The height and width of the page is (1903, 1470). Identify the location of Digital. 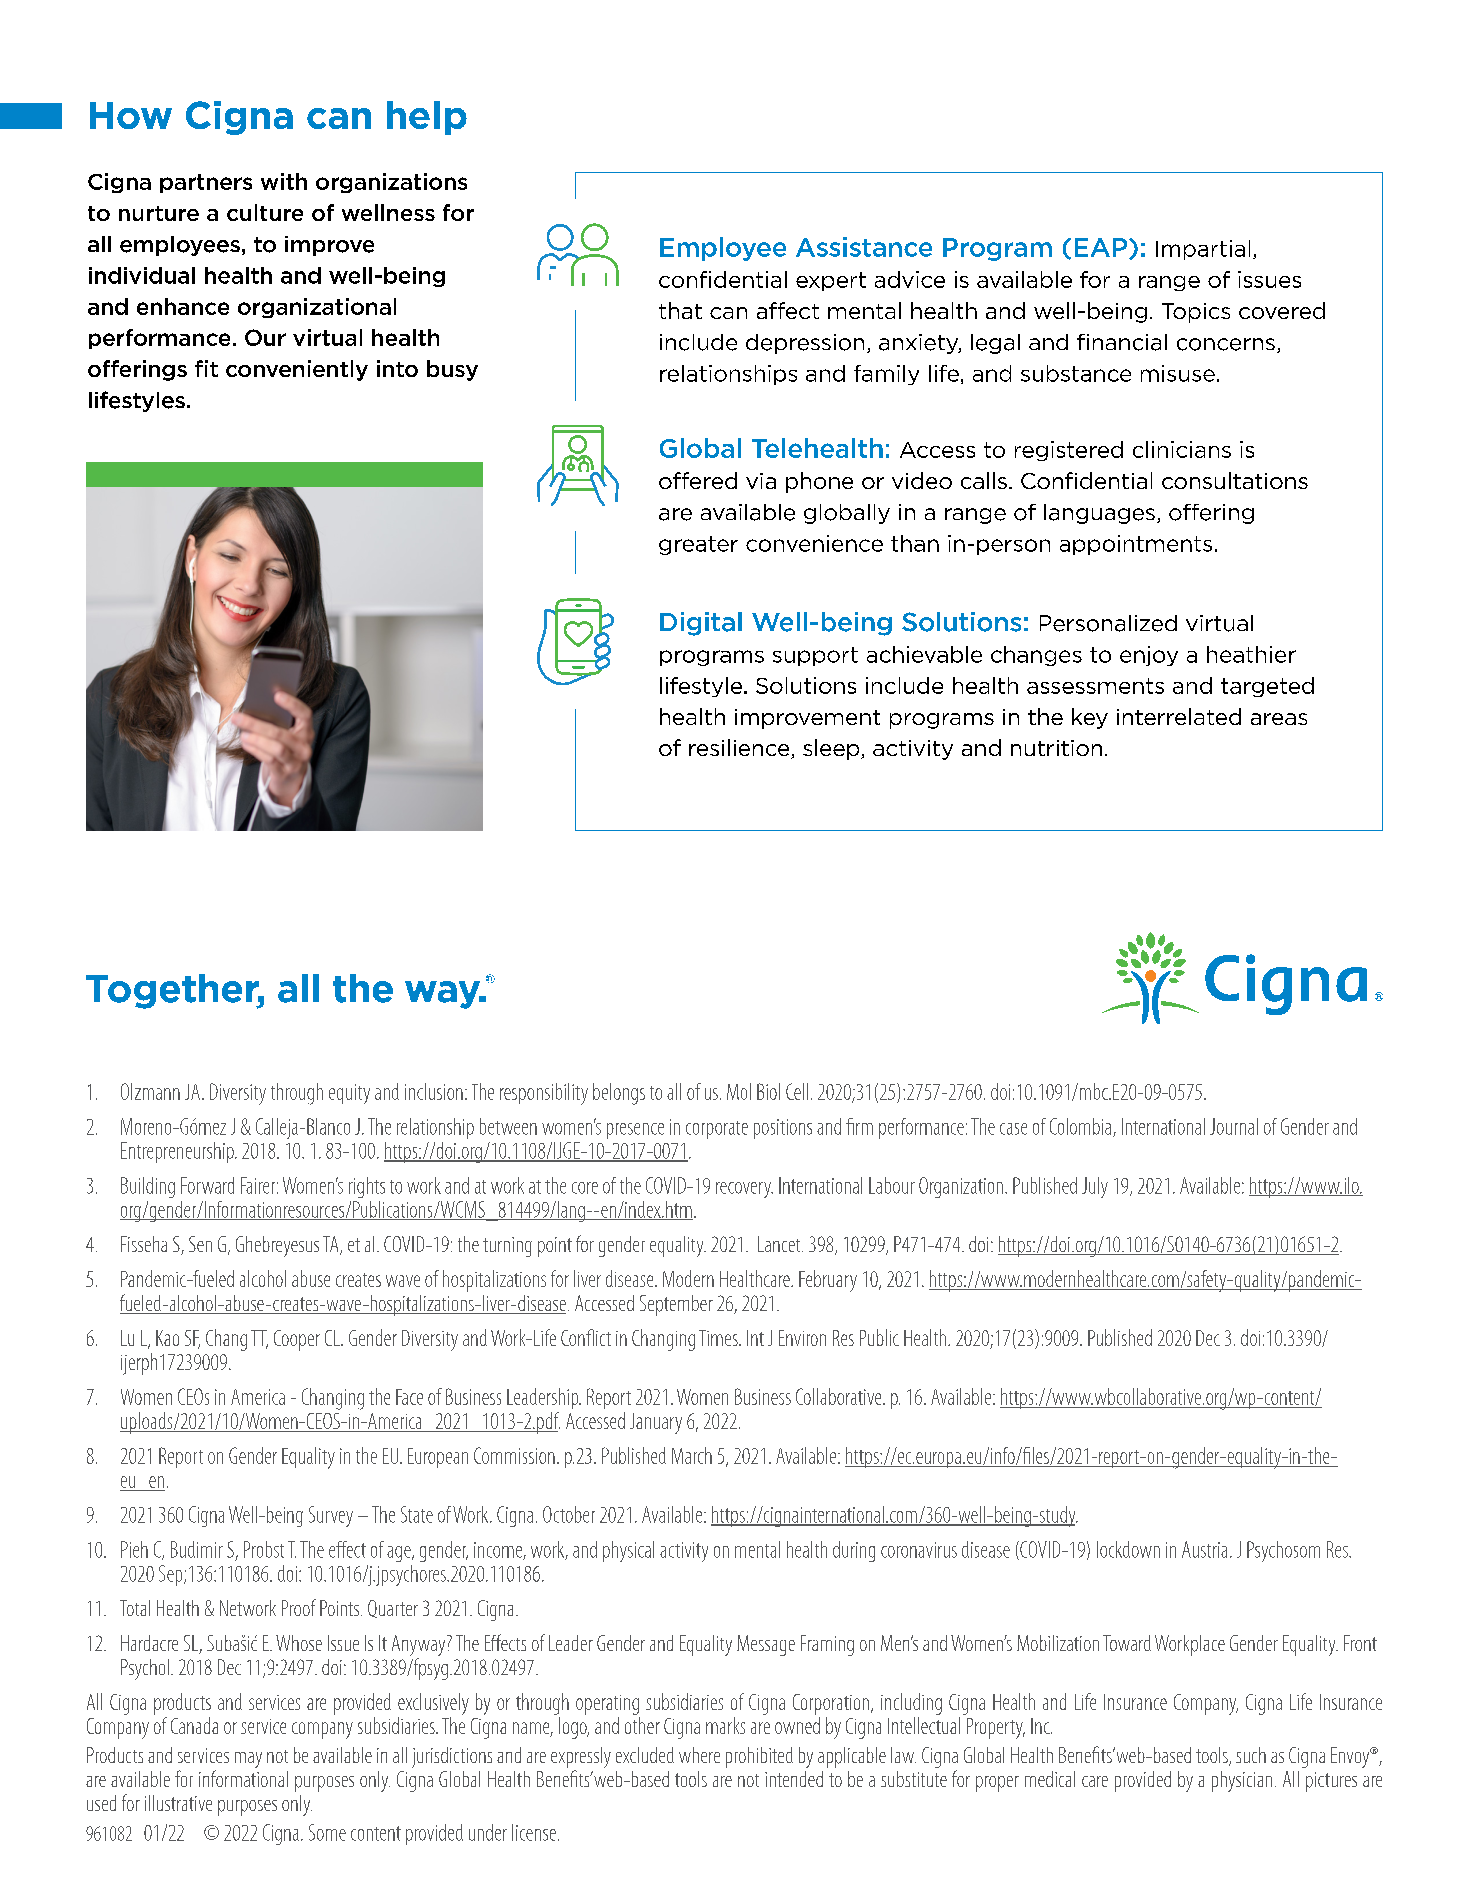
(701, 624).
